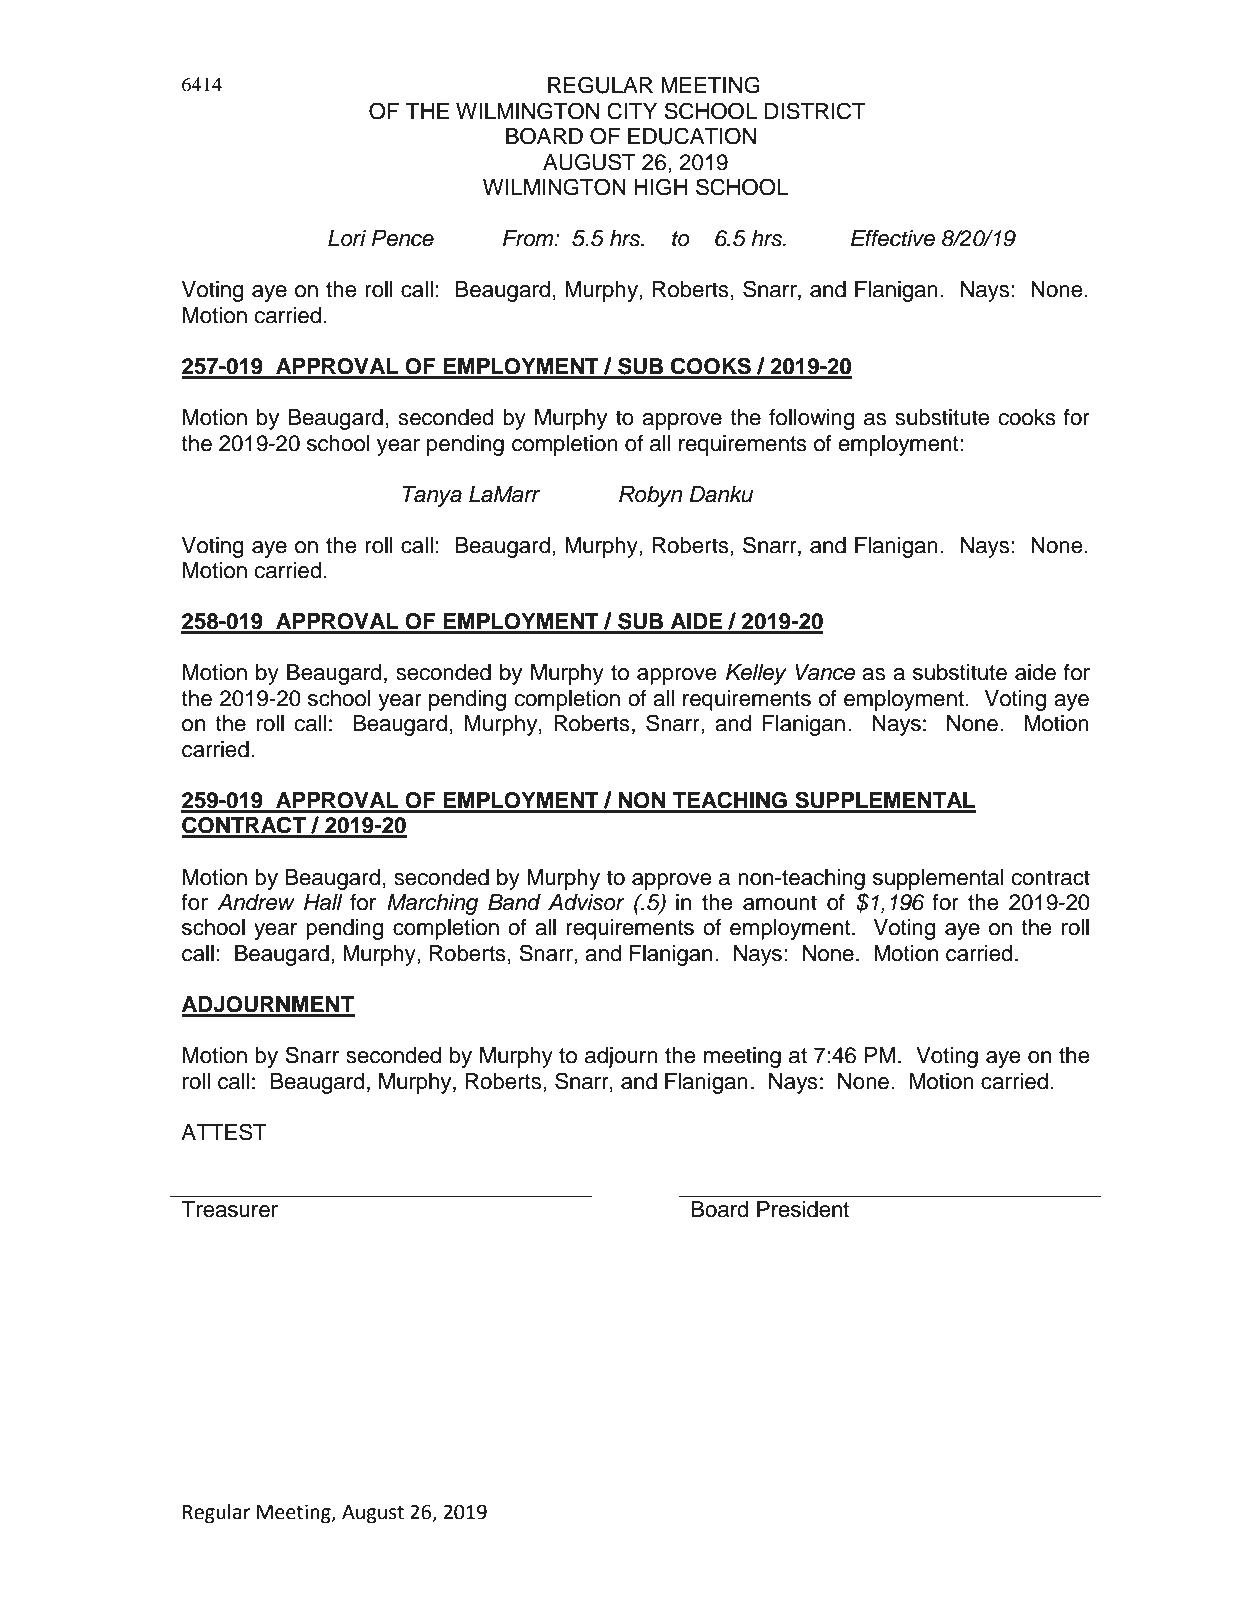 Image resolution: width=1235 pixels, height=1598 pixels. What do you see at coordinates (756, 674) in the screenshot?
I see `Kelley` at bounding box center [756, 674].
